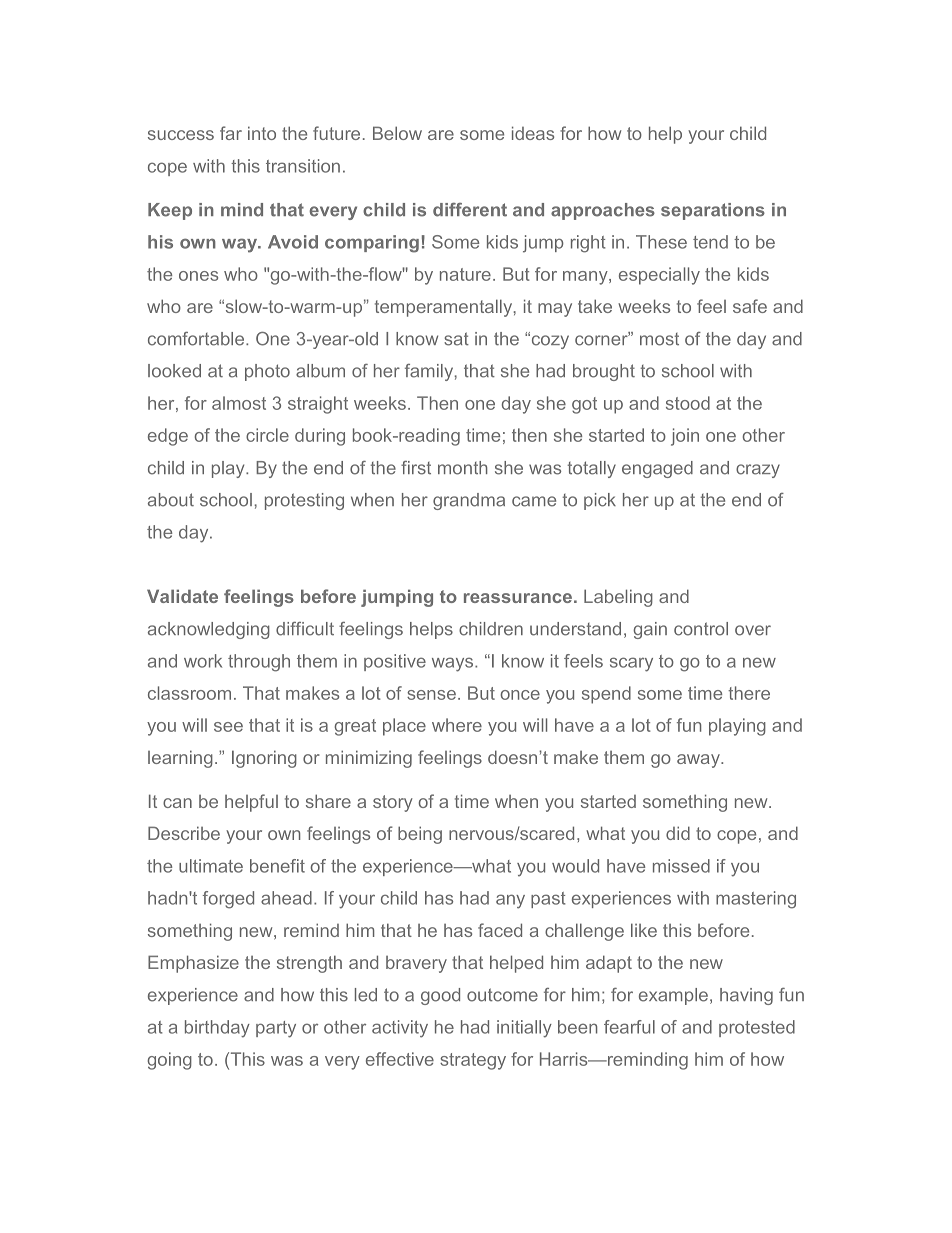  Describe the element at coordinates (228, 727) in the image. I see `see` at that location.
